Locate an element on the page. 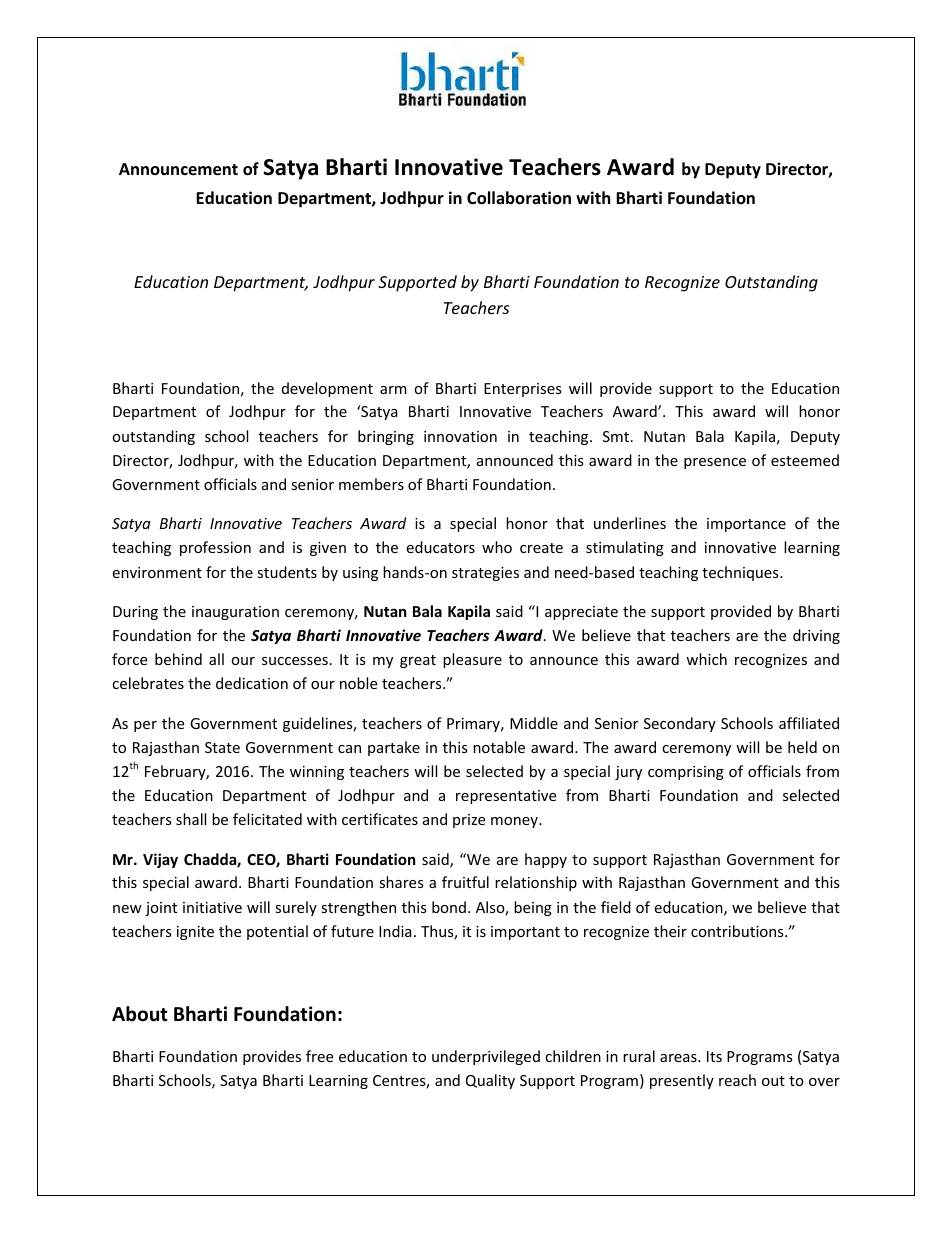  prize is located at coordinates (469, 821).
